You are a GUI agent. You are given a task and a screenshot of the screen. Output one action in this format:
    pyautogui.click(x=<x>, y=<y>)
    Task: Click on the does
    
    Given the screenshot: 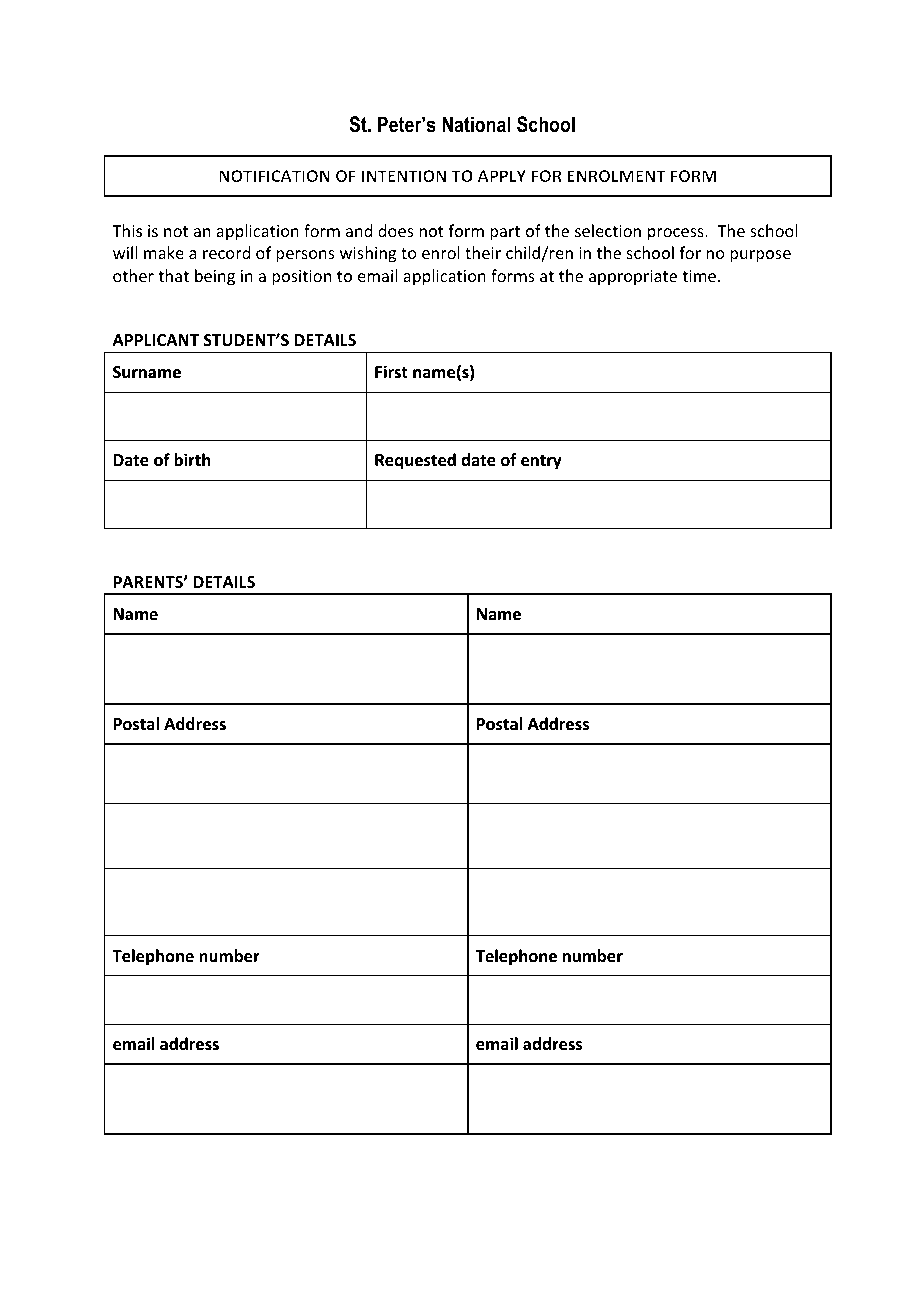 What is the action you would take?
    pyautogui.click(x=396, y=230)
